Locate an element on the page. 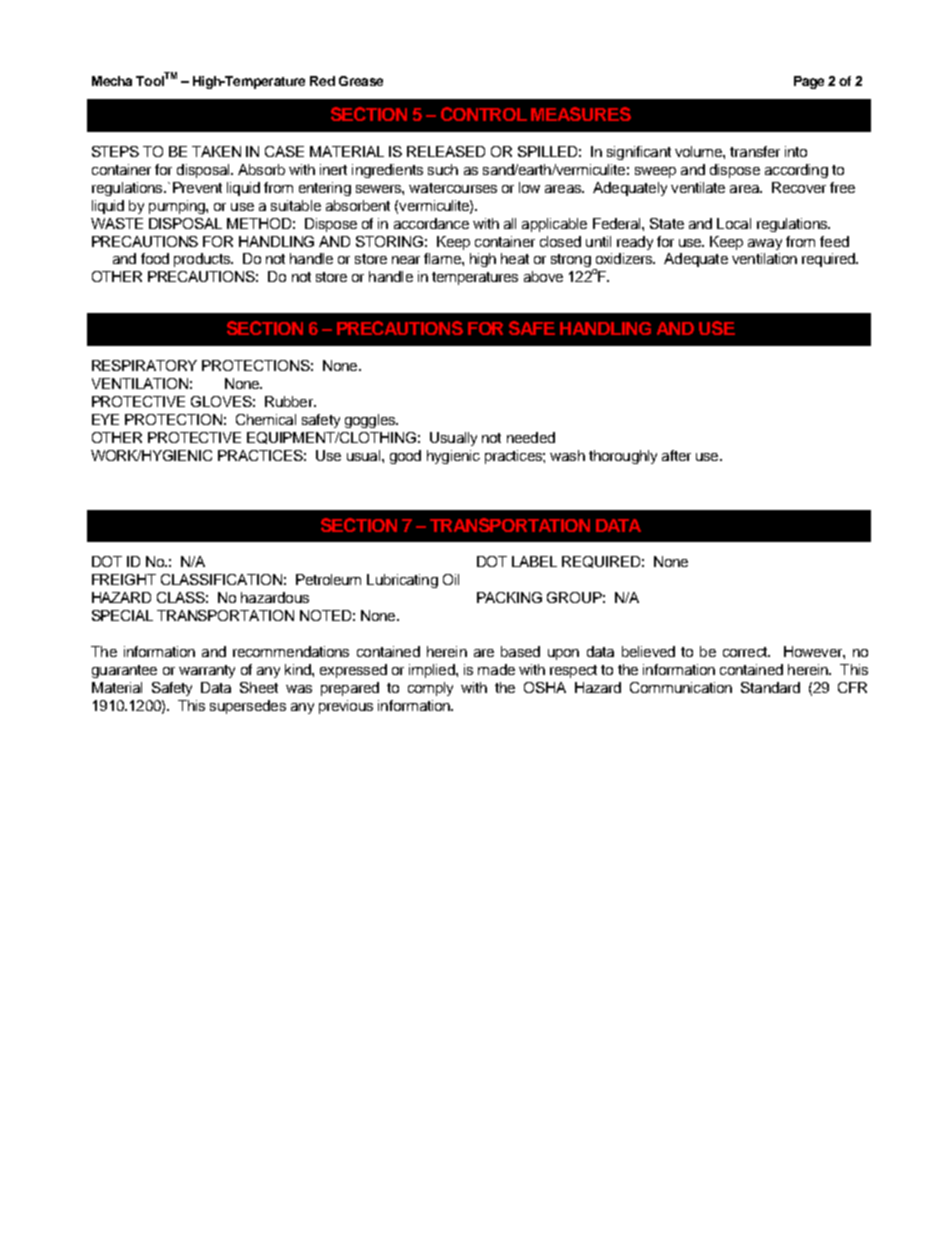  Page is located at coordinates (809, 82).
